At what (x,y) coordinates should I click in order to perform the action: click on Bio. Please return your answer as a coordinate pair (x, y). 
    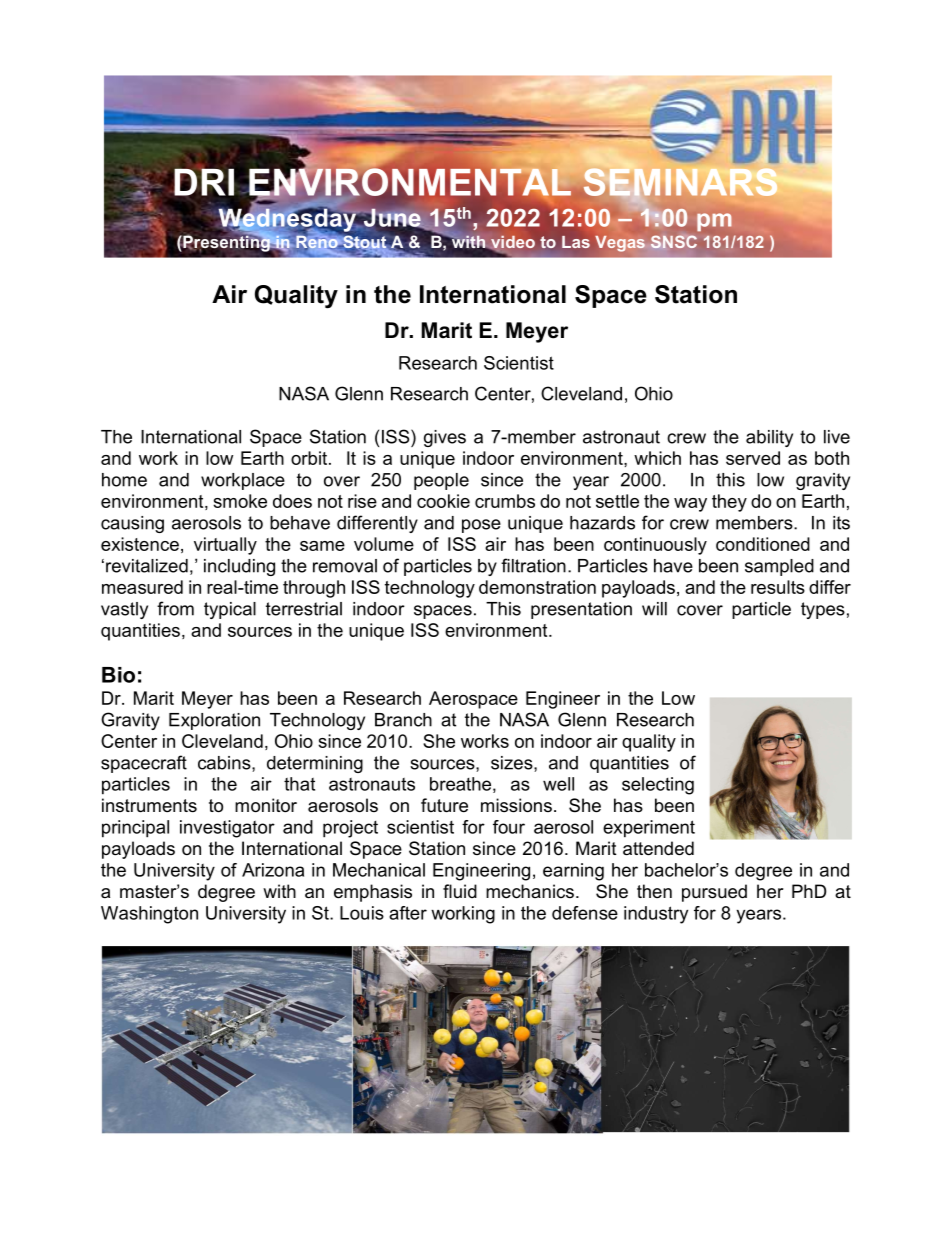
    Looking at the image, I should click on (118, 675).
